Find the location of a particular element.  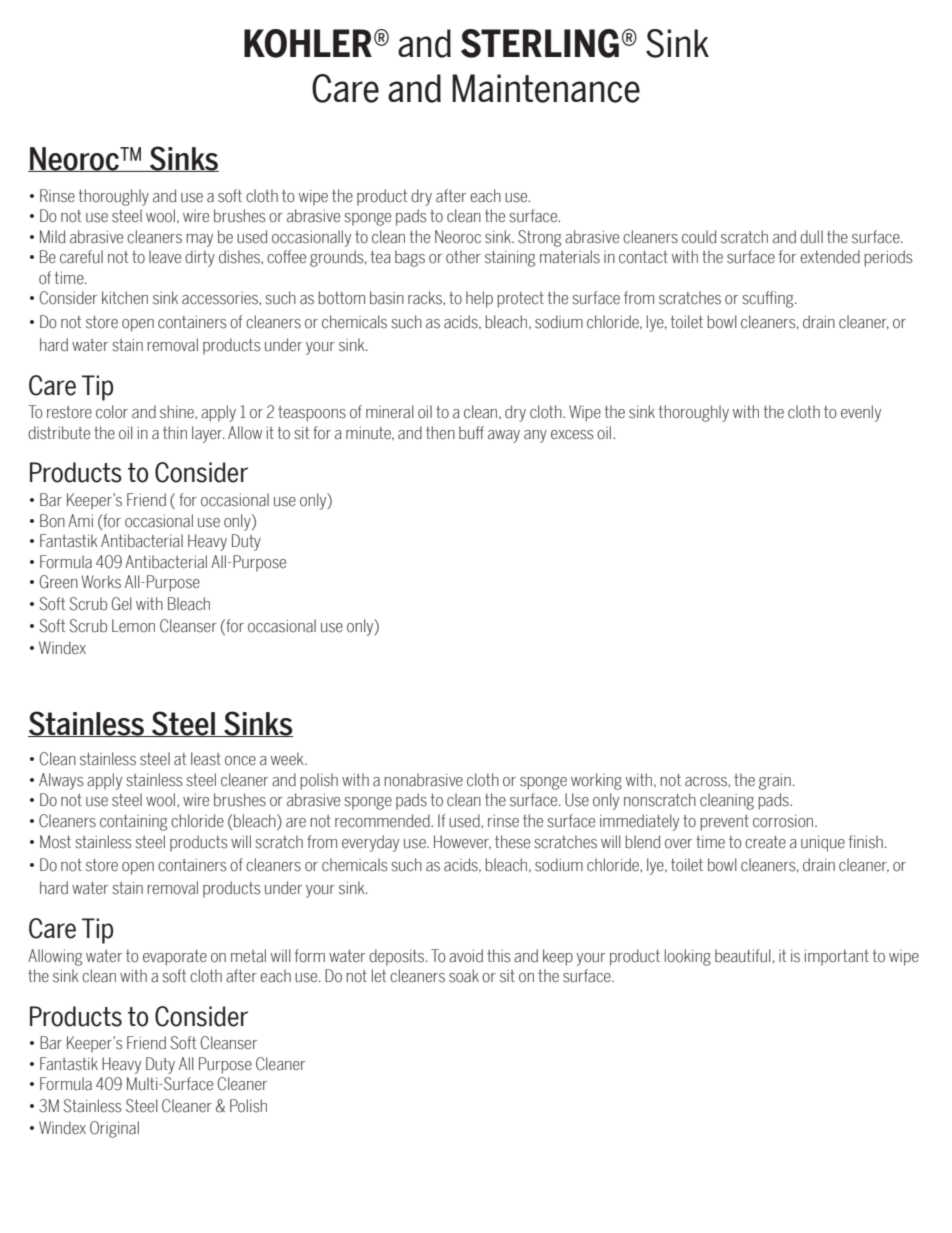

However is located at coordinates (462, 842).
